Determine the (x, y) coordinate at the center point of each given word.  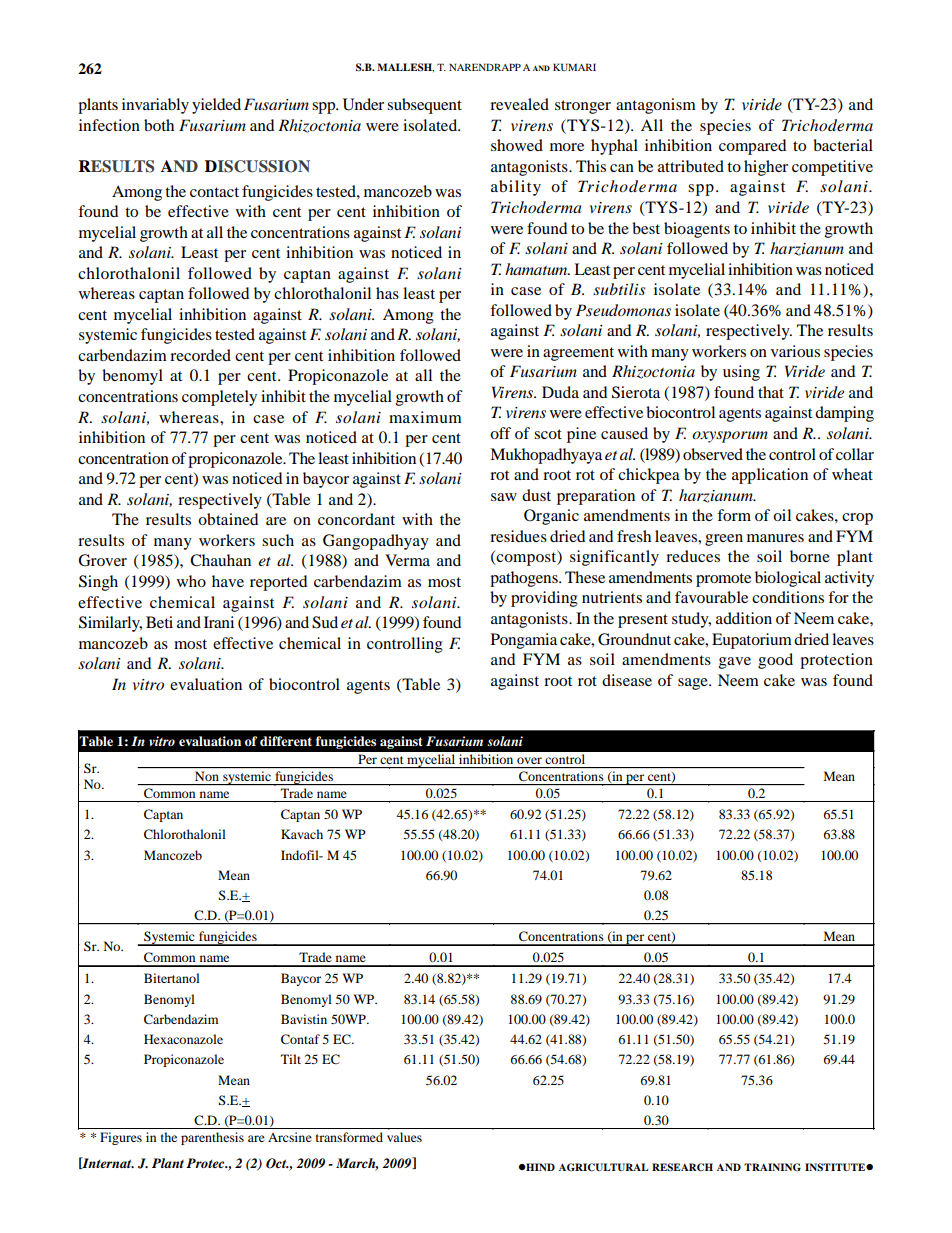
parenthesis (212, 1138)
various (795, 351)
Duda (560, 392)
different (286, 741)
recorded (200, 355)
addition (744, 618)
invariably (155, 106)
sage (694, 684)
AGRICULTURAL (603, 1167)
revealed (519, 104)
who (191, 581)
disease (627, 680)
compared (752, 147)
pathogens (525, 579)
